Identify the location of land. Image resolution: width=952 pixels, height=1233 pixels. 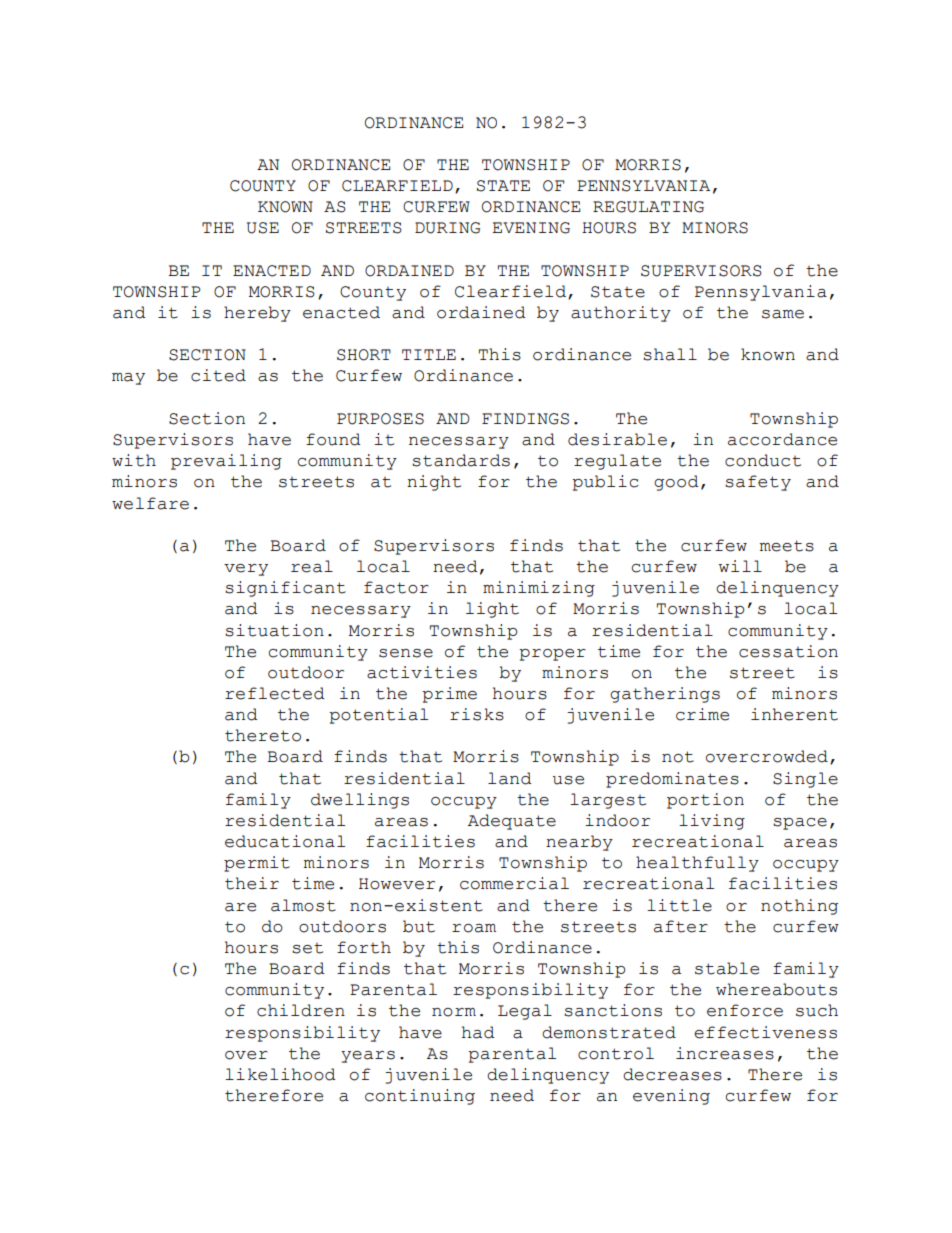
(510, 778).
